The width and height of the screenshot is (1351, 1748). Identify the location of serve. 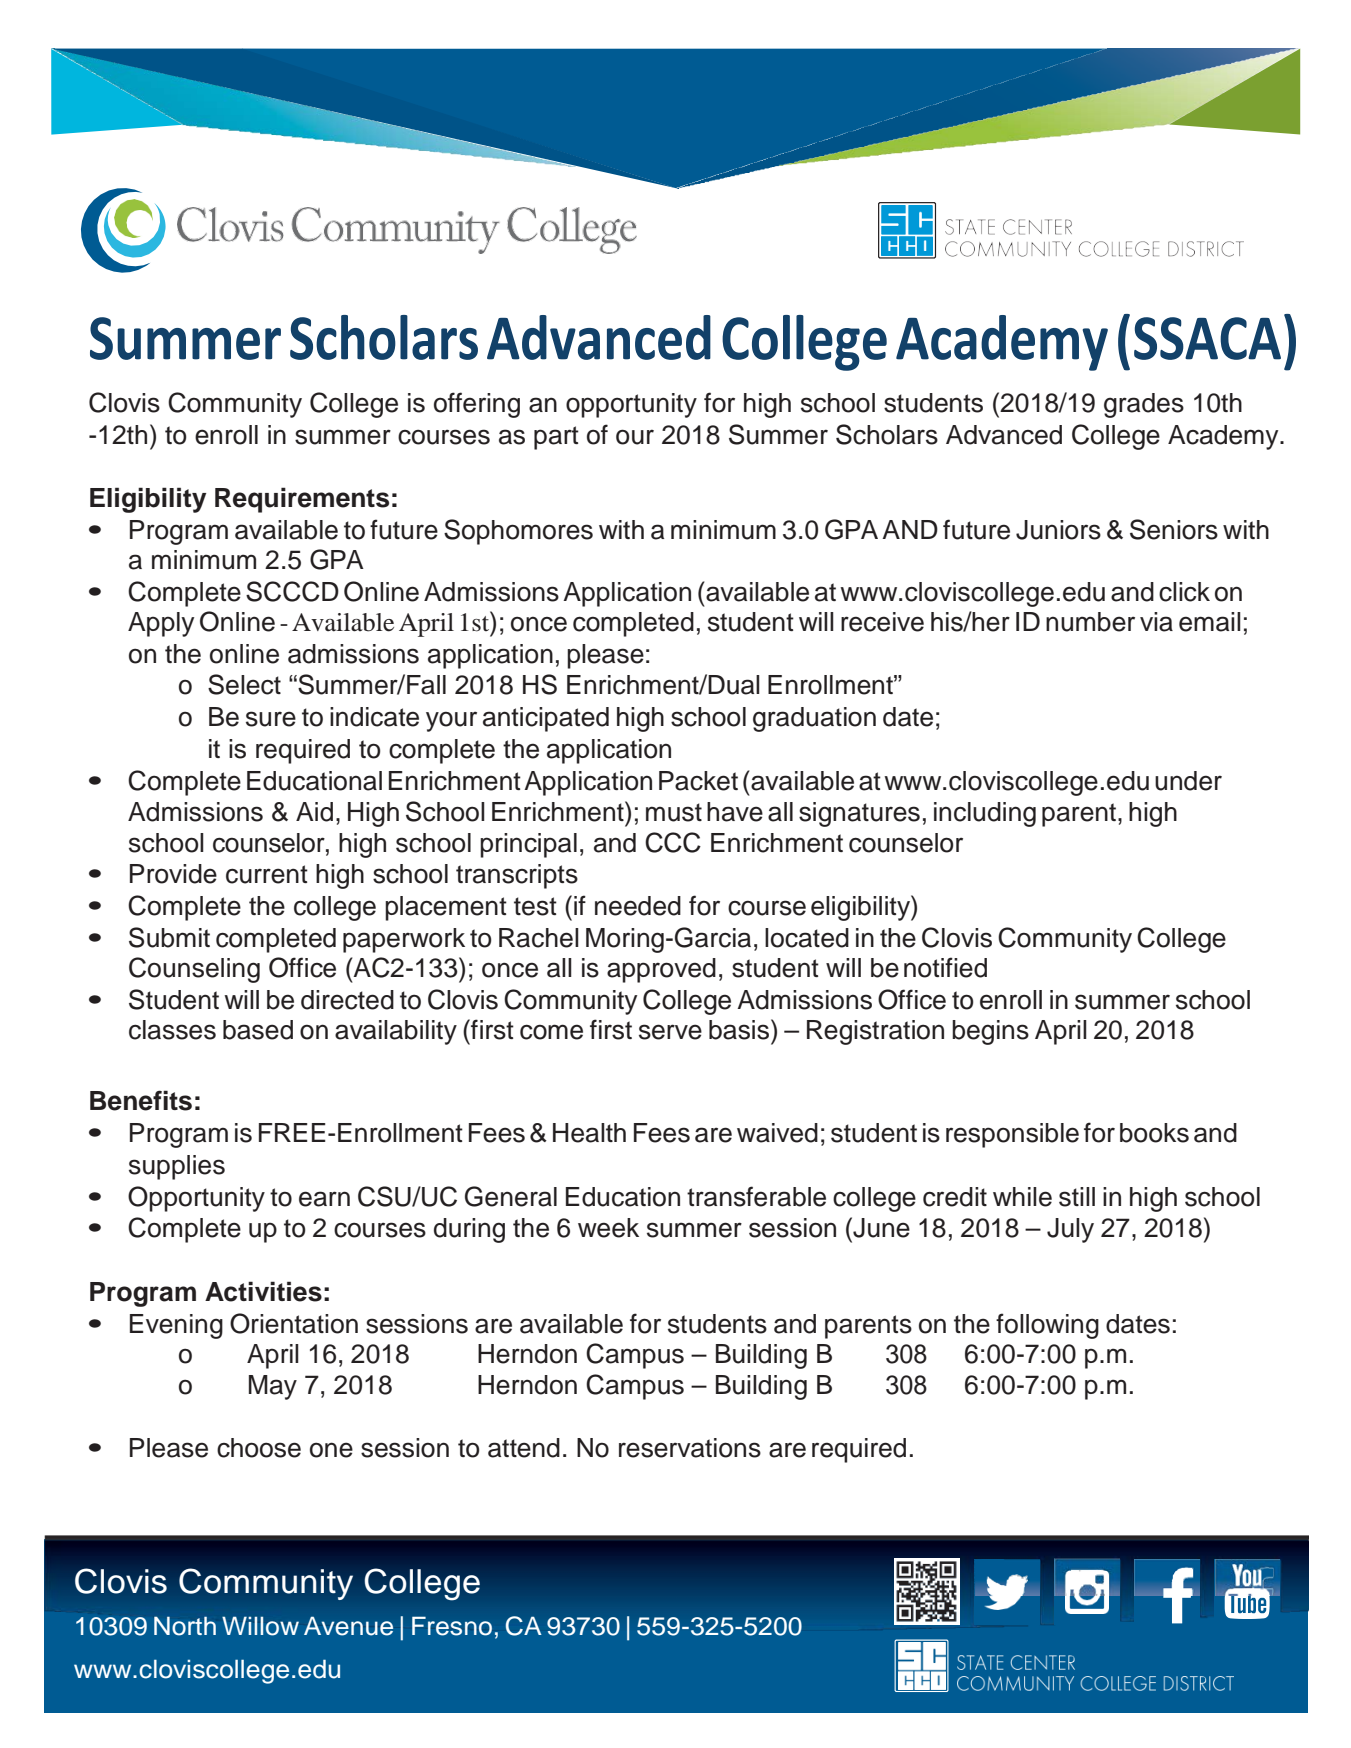
(670, 1032).
